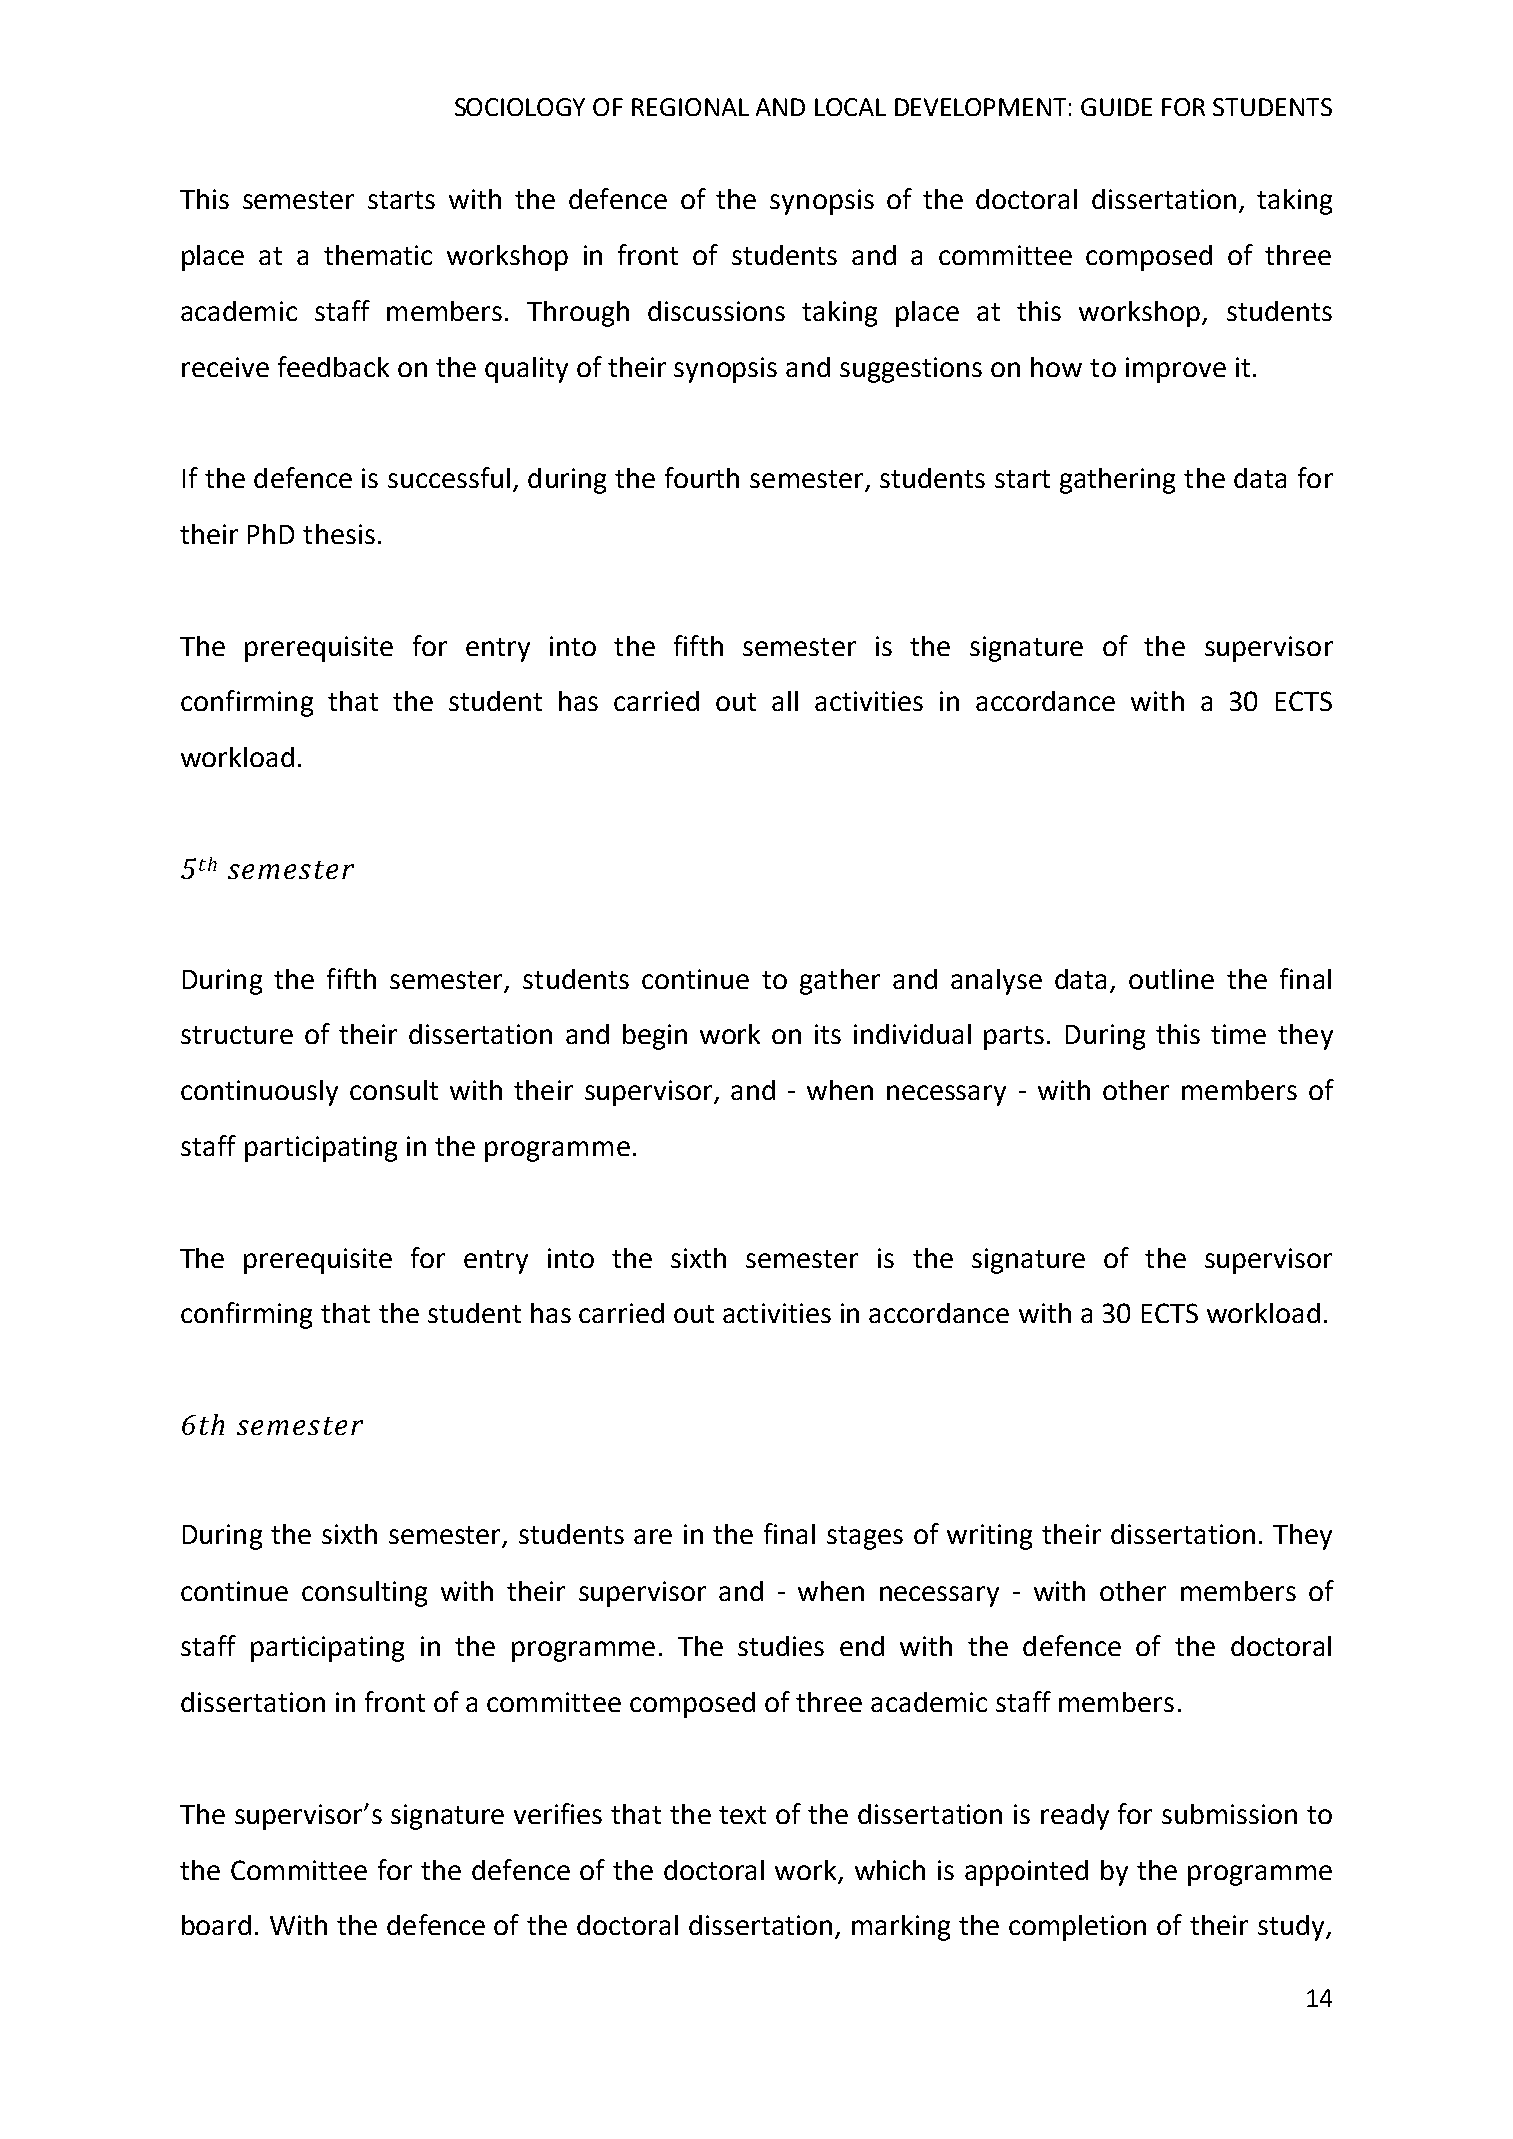 This document has width=1513, height=2139. What do you see at coordinates (339, 534) in the document?
I see `thesis` at bounding box center [339, 534].
